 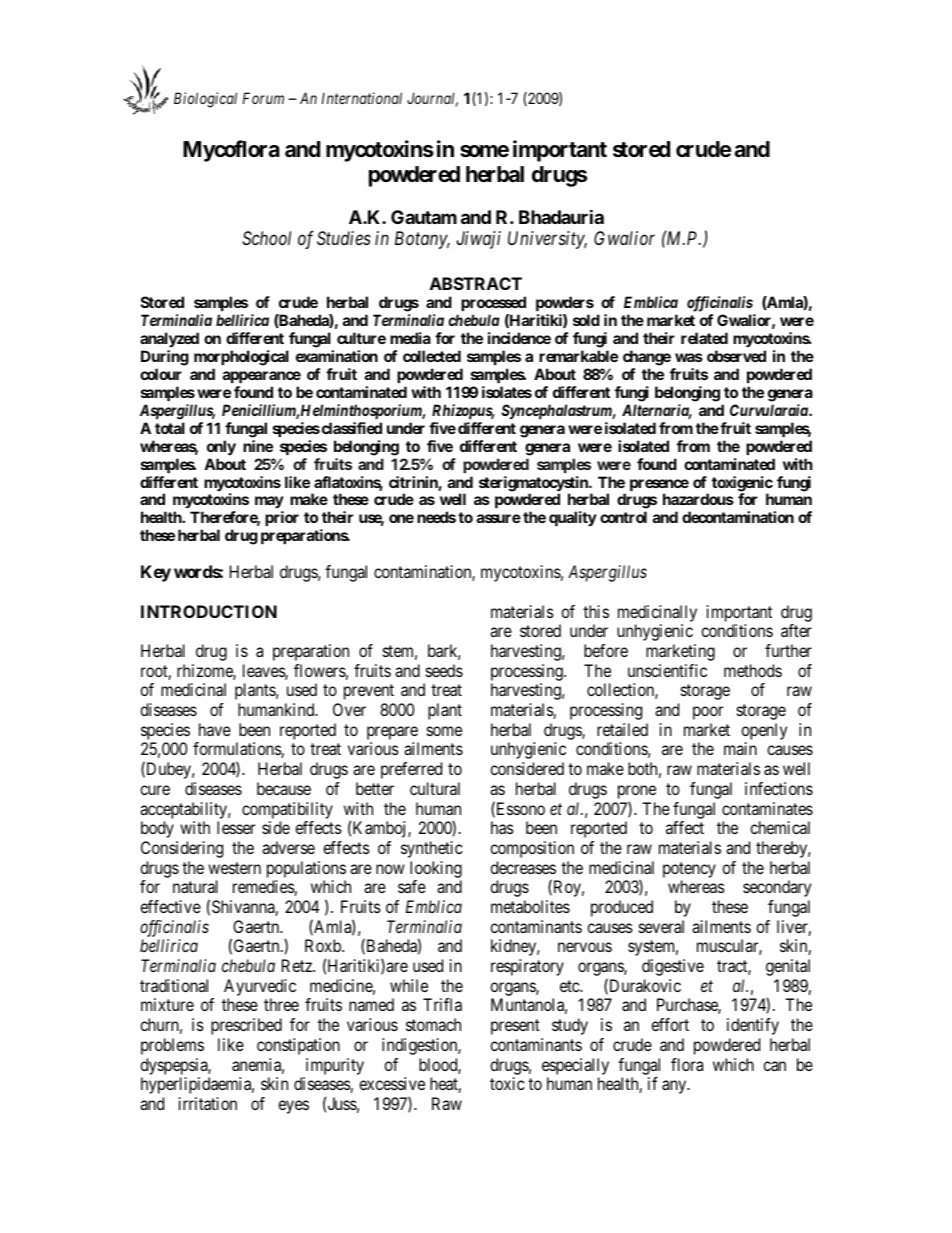 I want to click on INTRODUCTION, so click(x=209, y=611).
